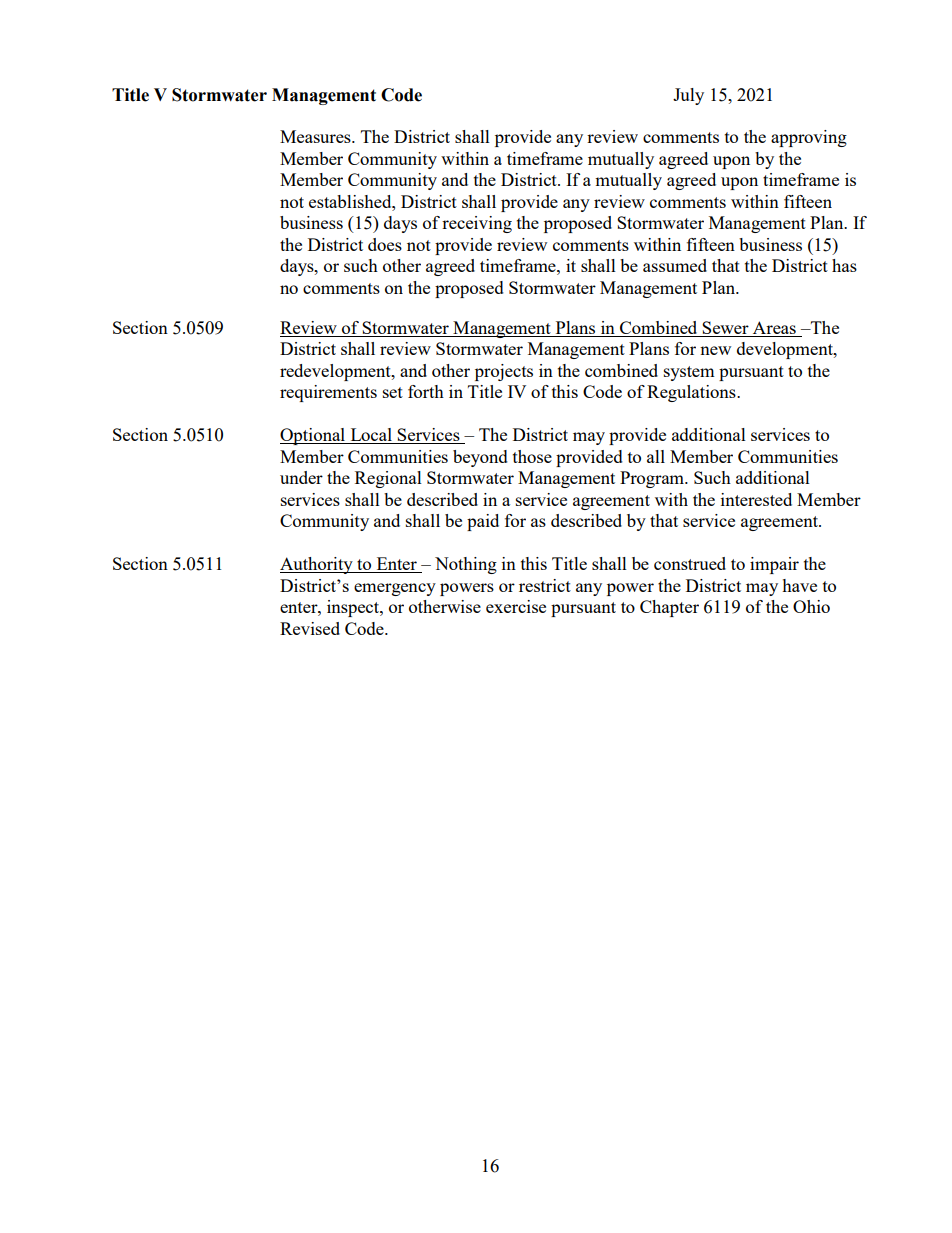 This image has width=952, height=1233. Describe the element at coordinates (809, 138) in the image. I see `approving` at that location.
